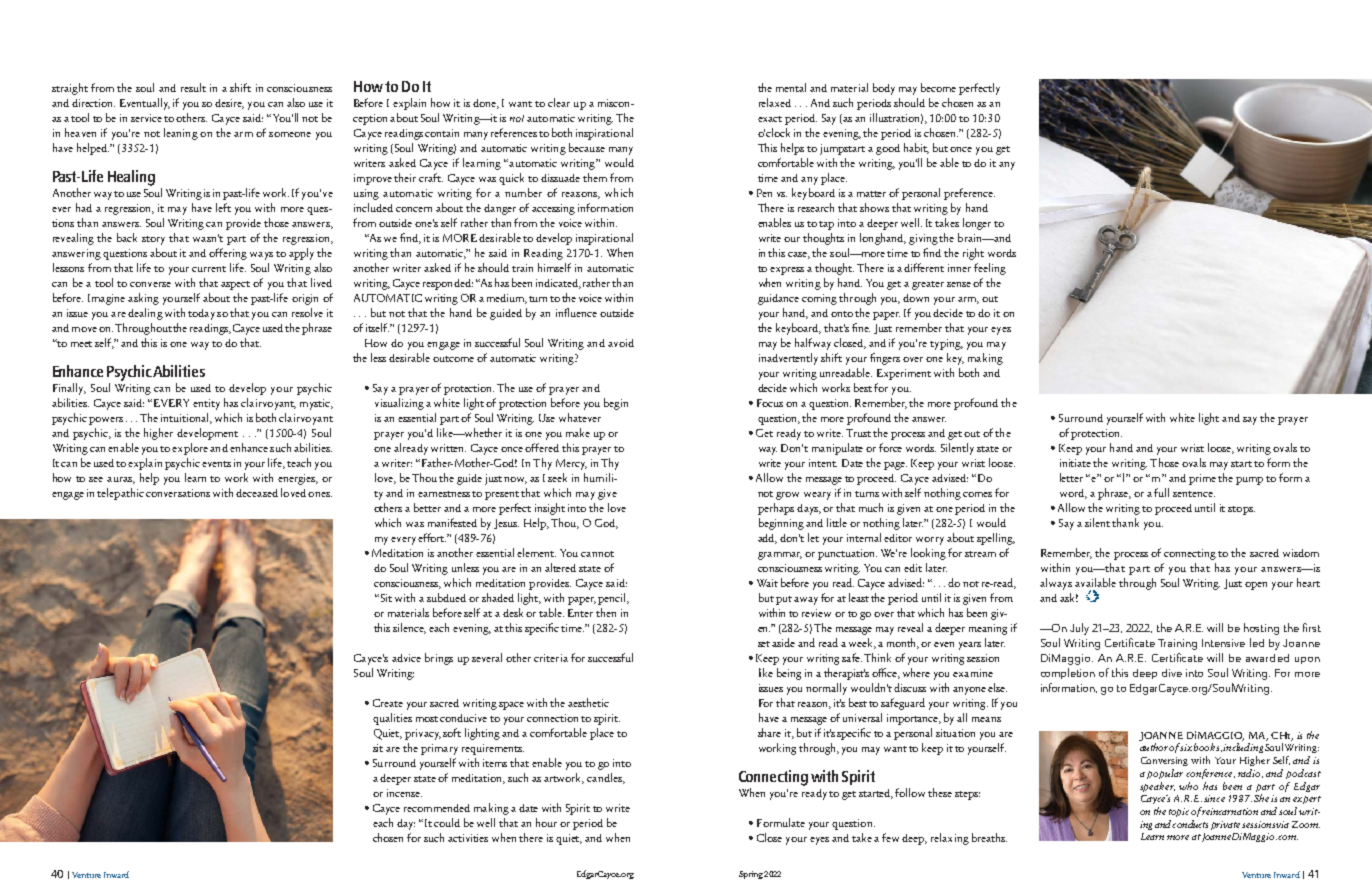  I want to click on deceased, so click(257, 493).
